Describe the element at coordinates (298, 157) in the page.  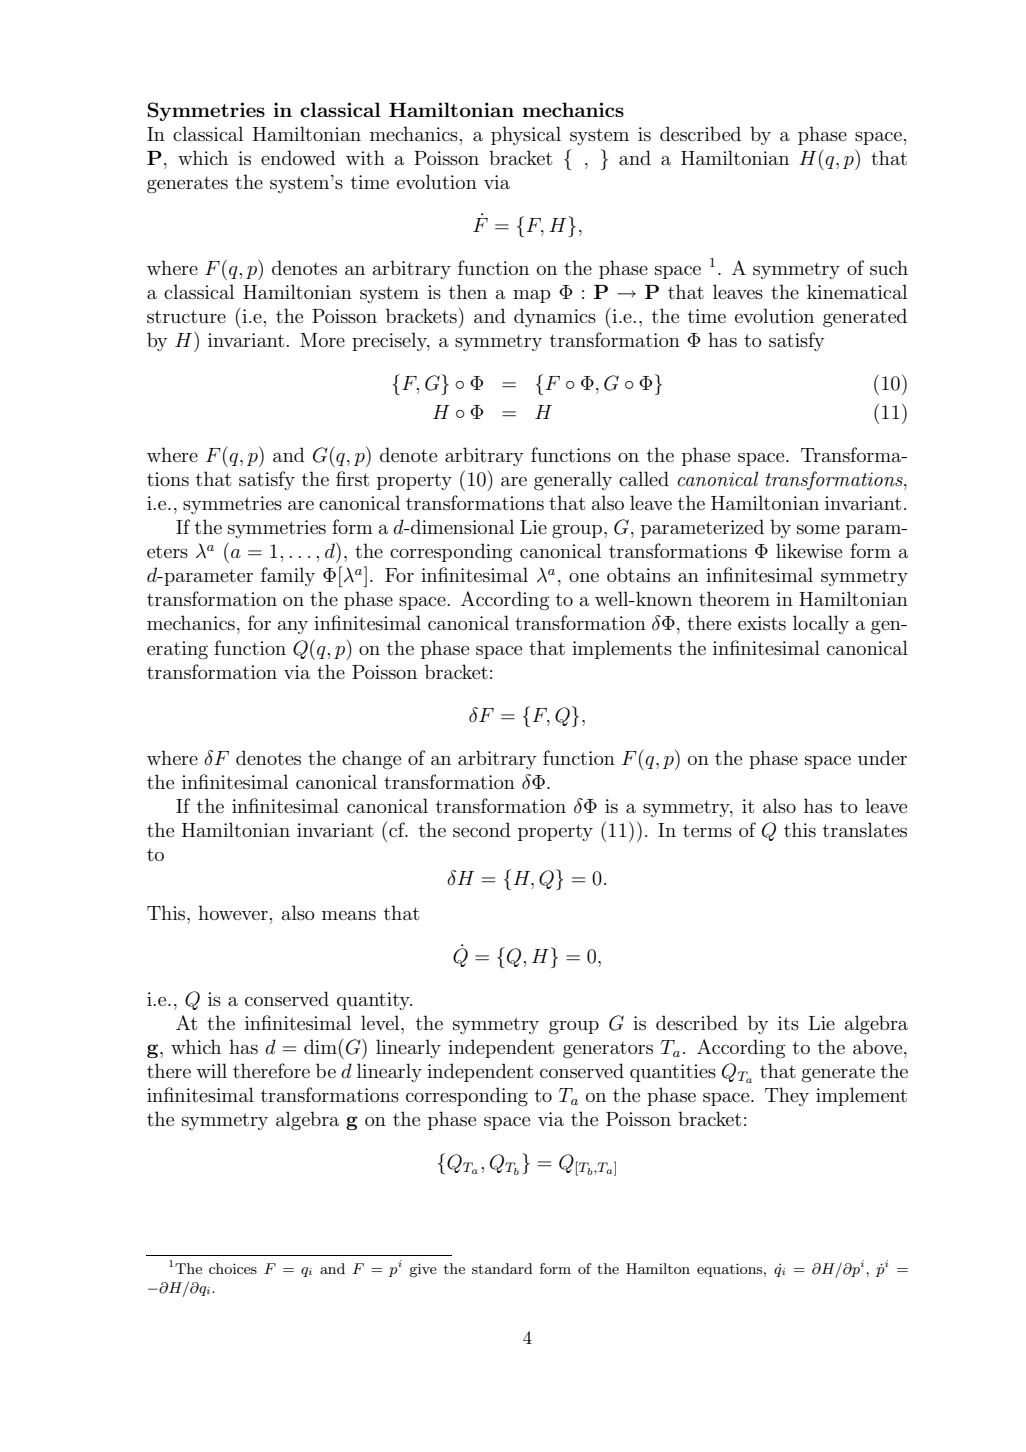
I see `endowed` at that location.
